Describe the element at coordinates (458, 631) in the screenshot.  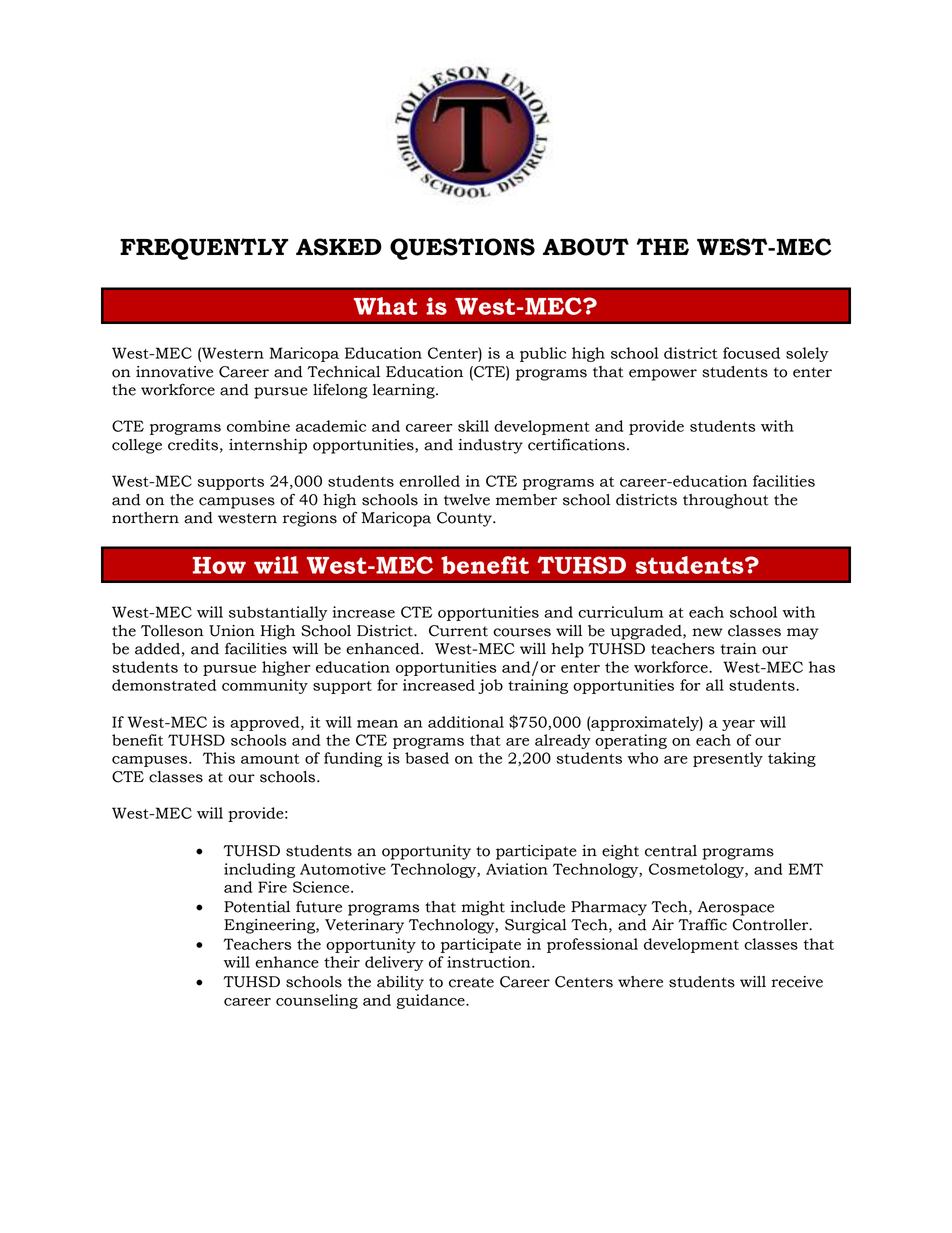
I see `Current` at that location.
